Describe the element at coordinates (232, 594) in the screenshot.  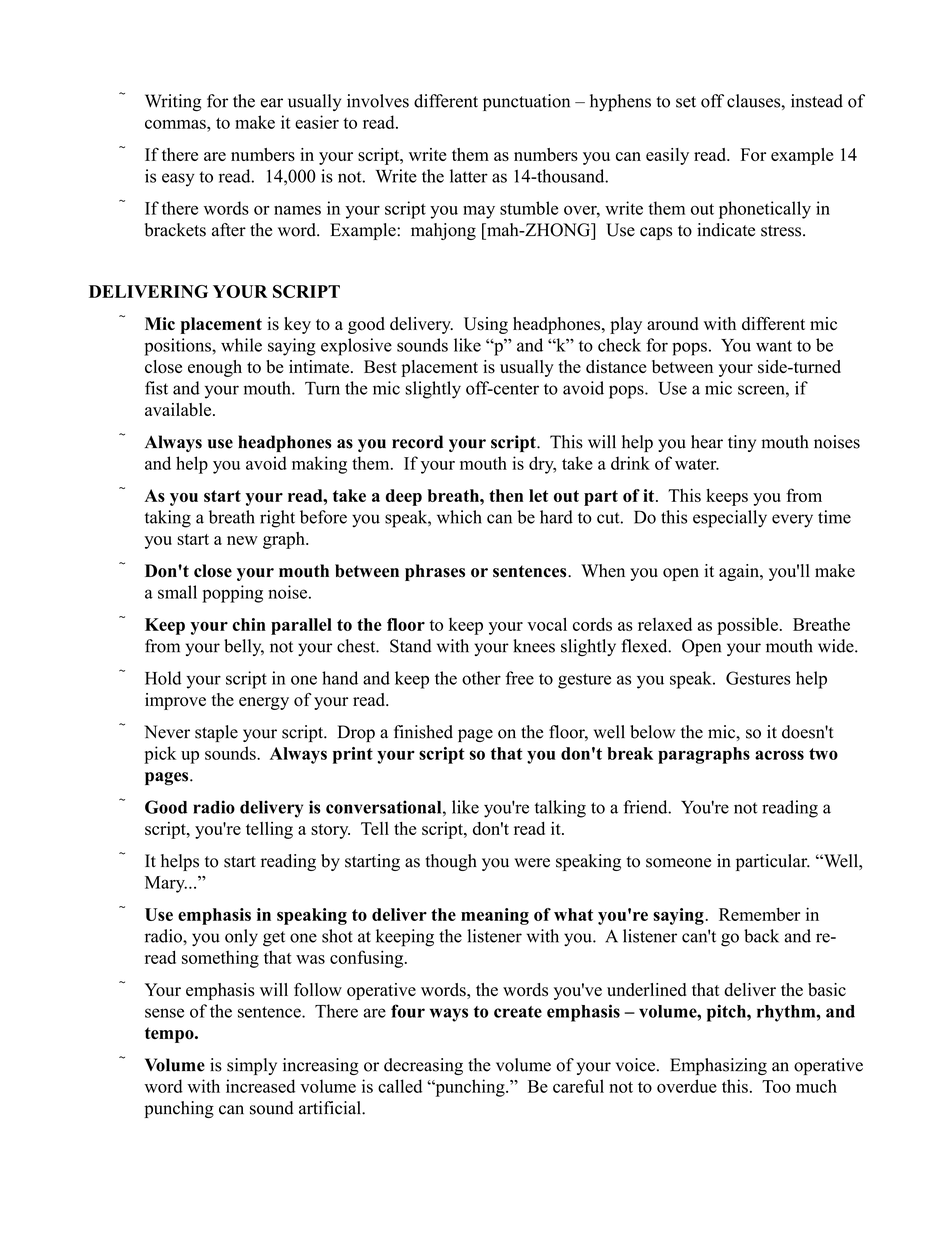
I see `popping` at that location.
